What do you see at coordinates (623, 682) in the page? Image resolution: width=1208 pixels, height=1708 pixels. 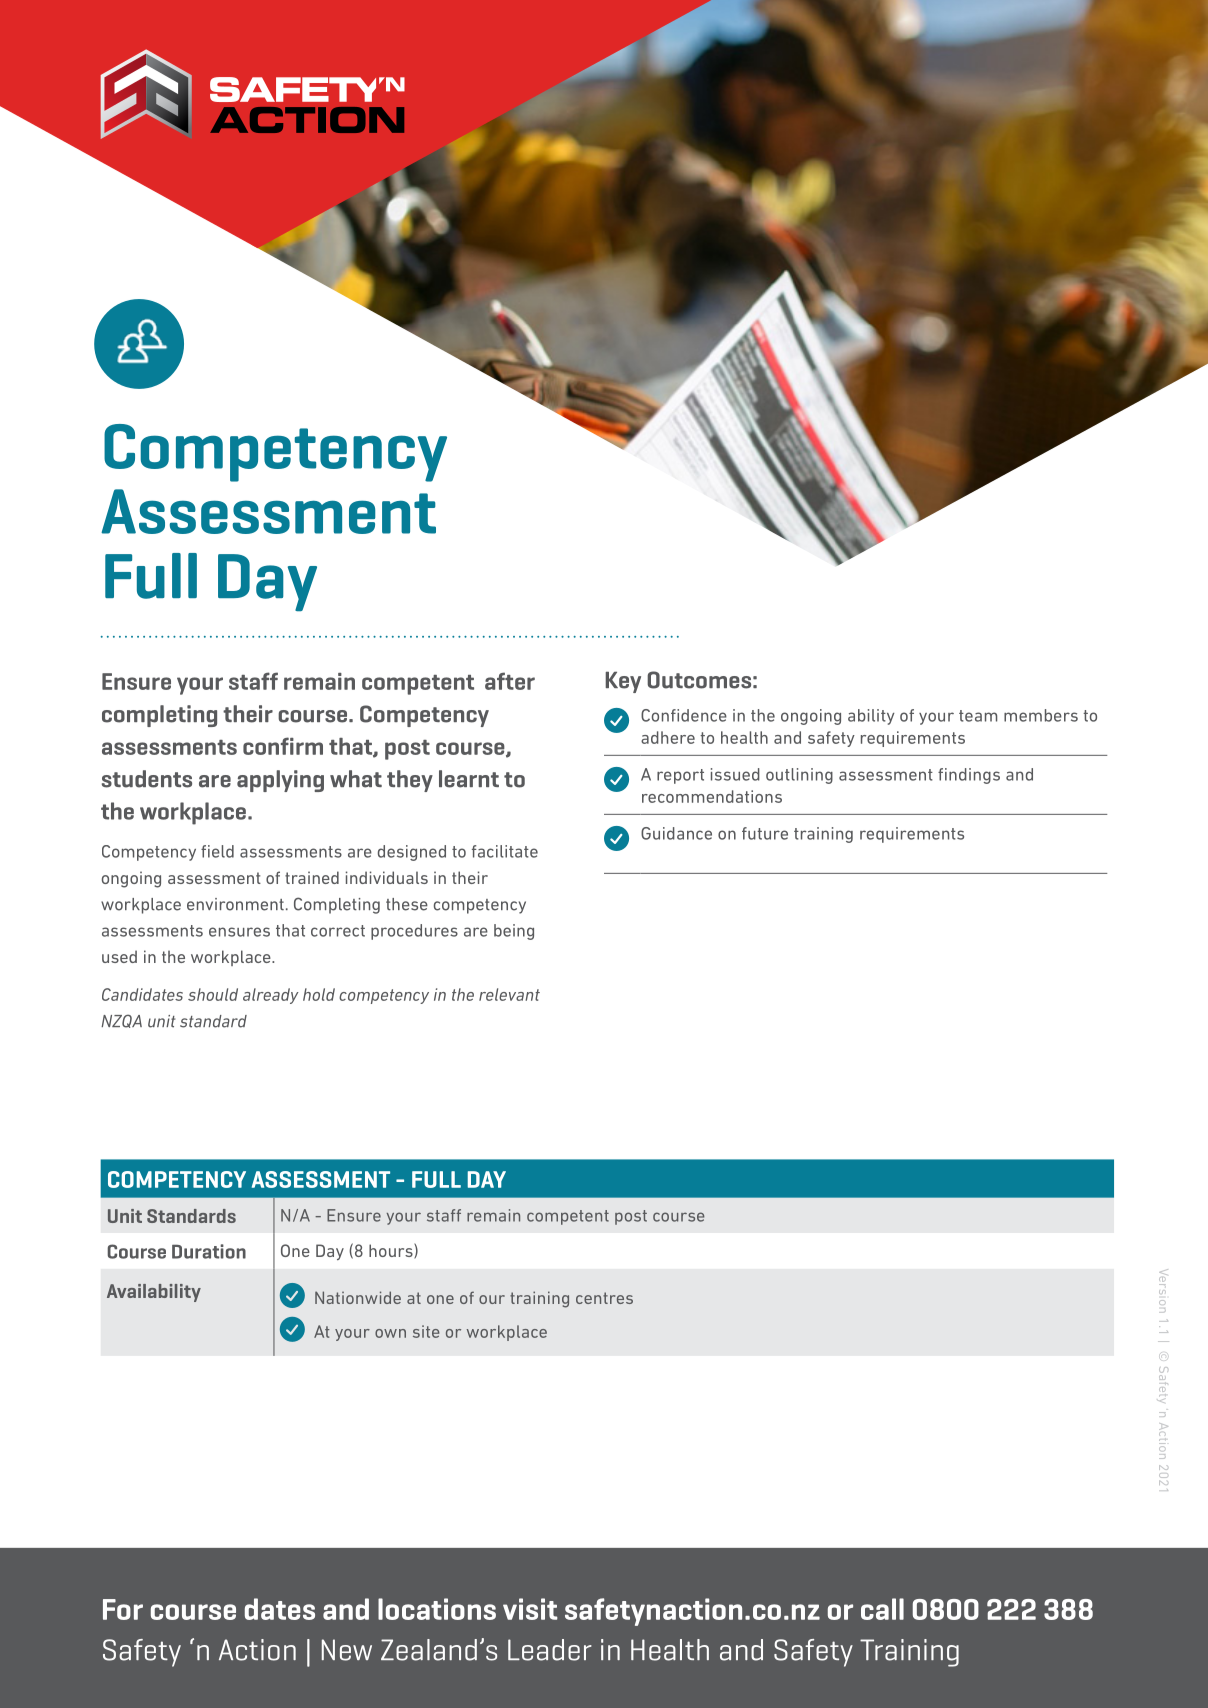 I see `Key` at bounding box center [623, 682].
